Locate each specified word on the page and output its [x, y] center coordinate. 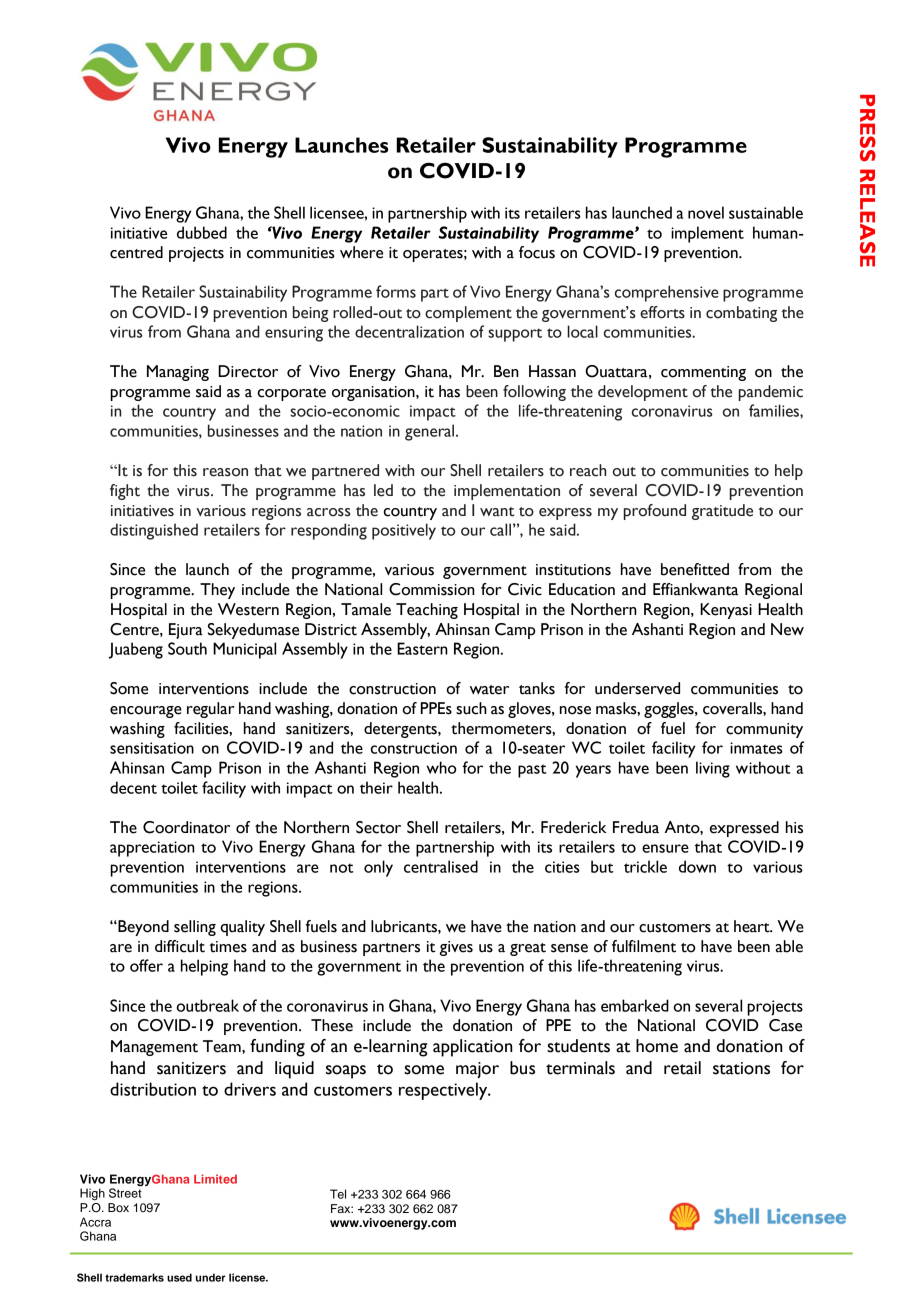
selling [195, 928]
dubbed [202, 232]
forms [396, 291]
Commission [432, 589]
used [179, 1277]
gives [456, 948]
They [217, 591]
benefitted [695, 569]
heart [753, 926]
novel [706, 212]
